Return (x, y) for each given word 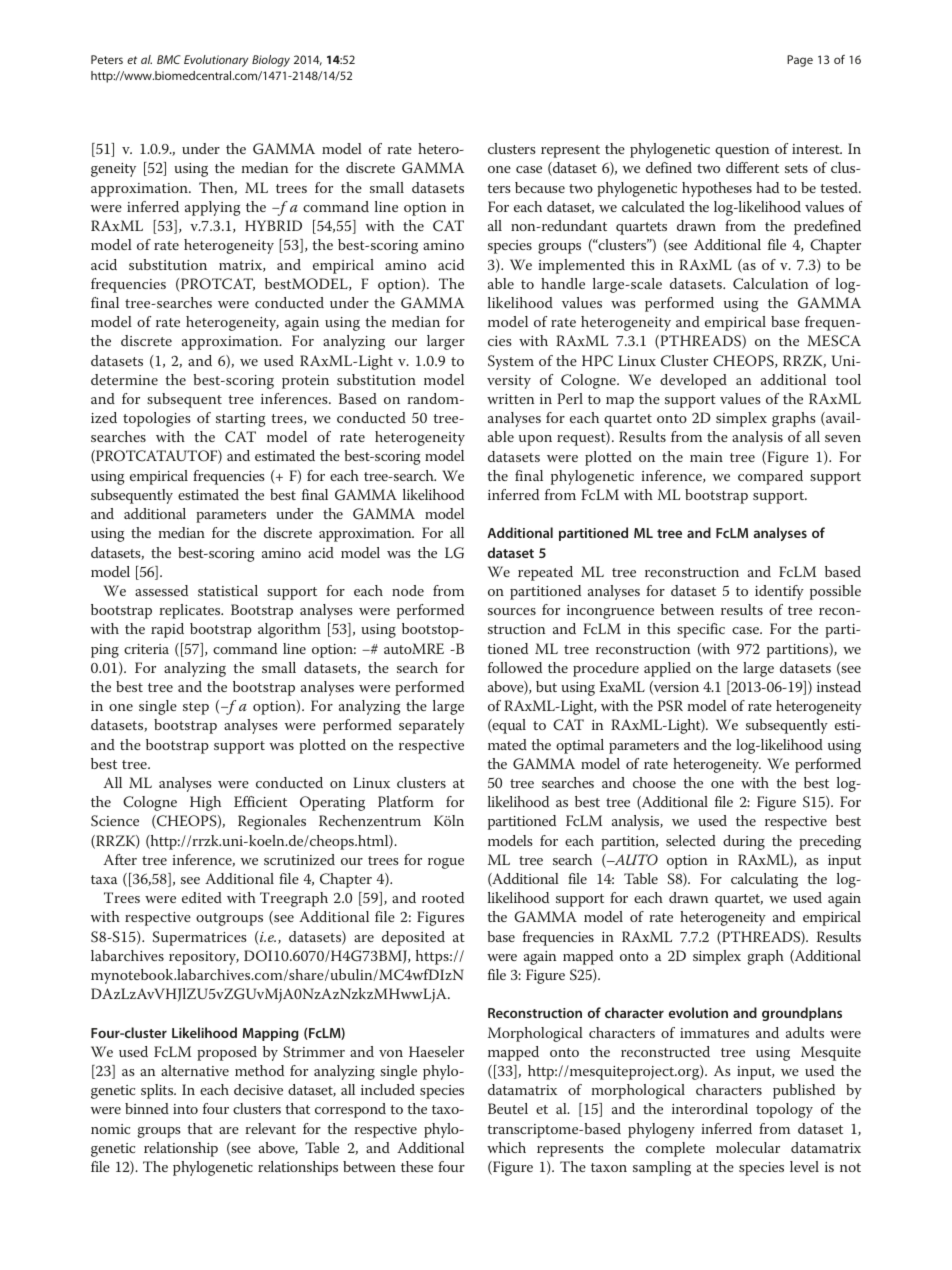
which (506, 1147)
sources (512, 611)
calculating (764, 880)
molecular (748, 1147)
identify (779, 592)
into (185, 1109)
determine (124, 379)
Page (800, 61)
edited (202, 897)
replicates (191, 611)
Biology (271, 61)
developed (693, 381)
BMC (169, 59)
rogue (446, 863)
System (511, 362)
